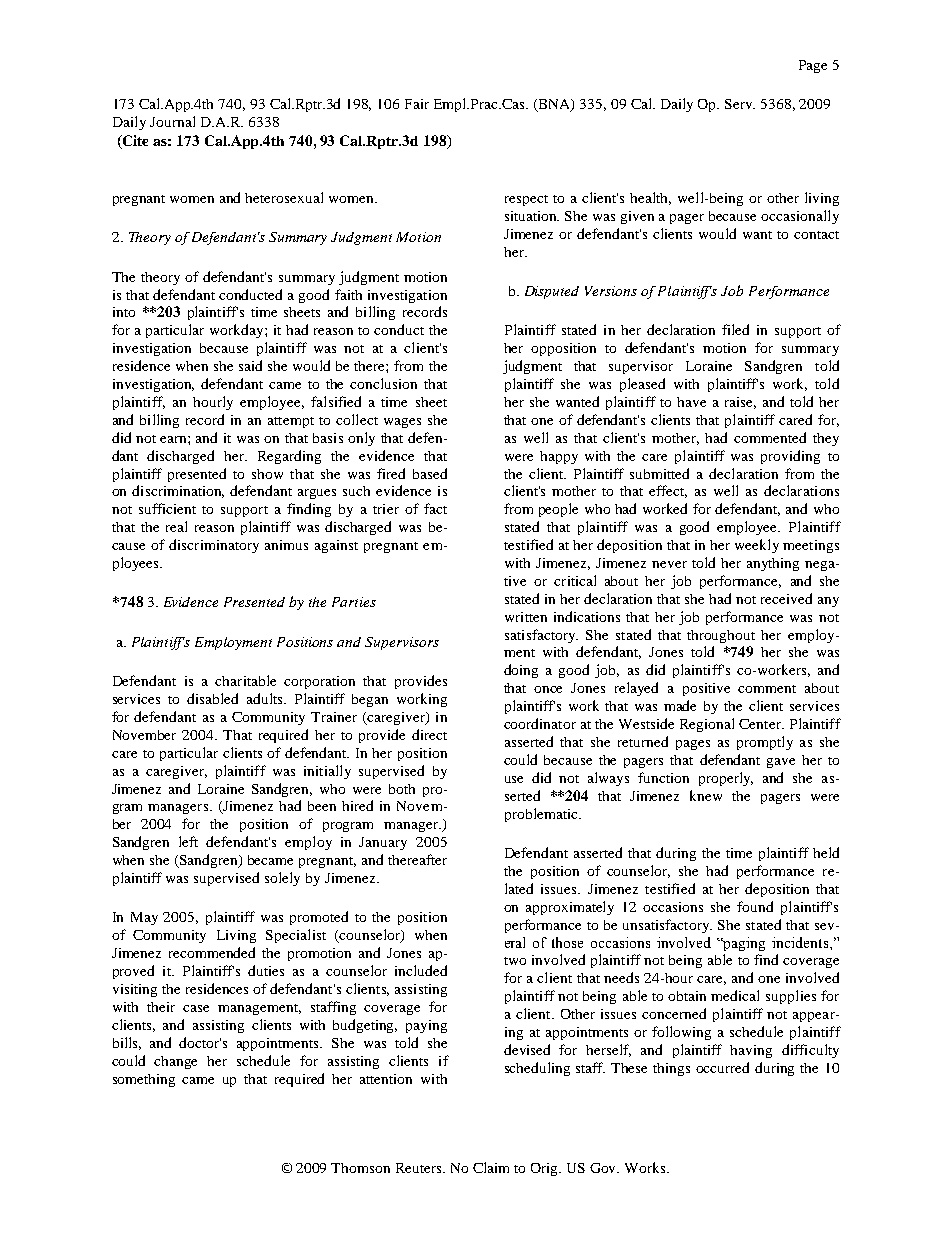 This screenshot has width=952, height=1233. What do you see at coordinates (144, 1080) in the screenshot?
I see `something` at bounding box center [144, 1080].
